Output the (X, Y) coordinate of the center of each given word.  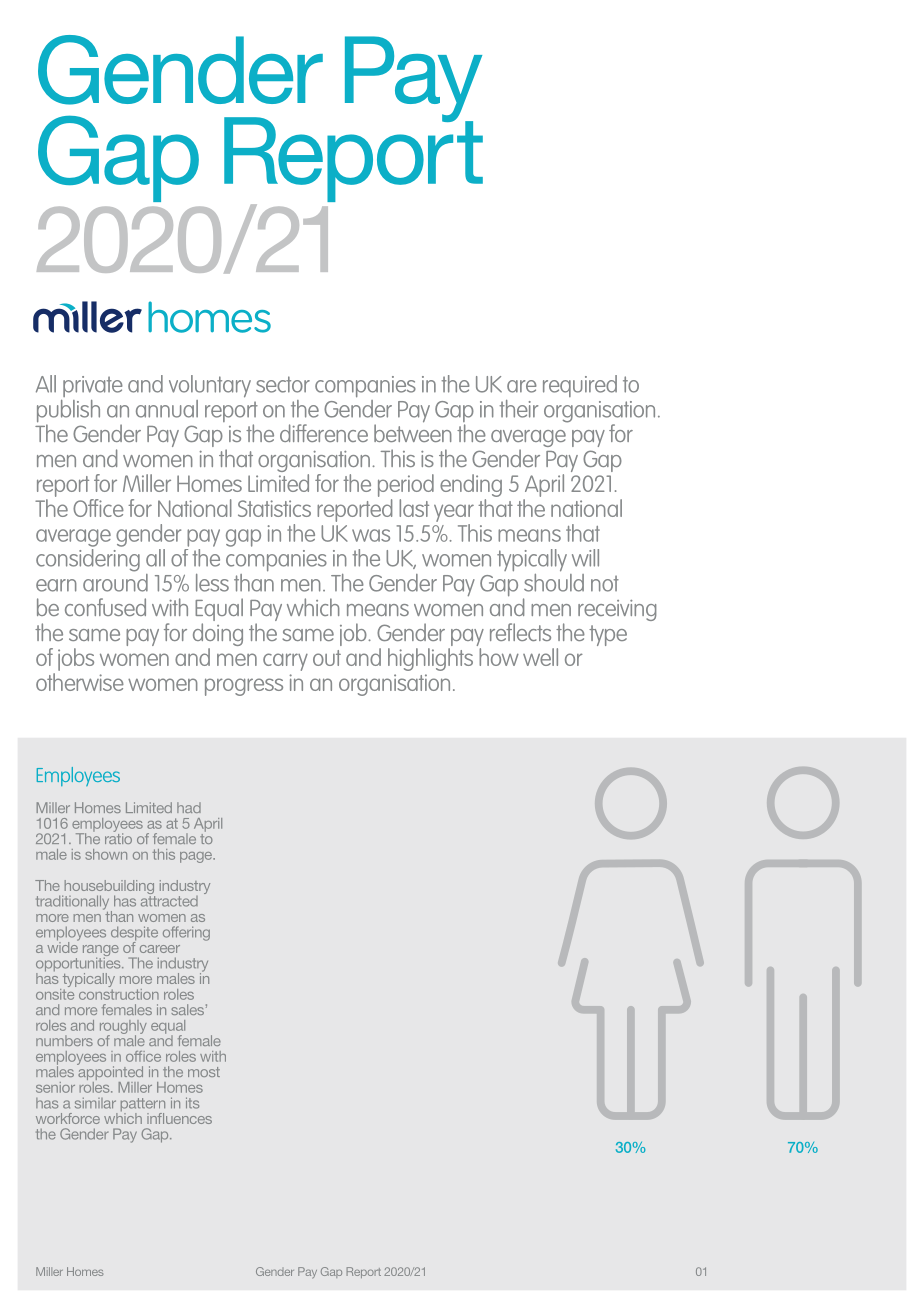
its (192, 1103)
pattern (143, 1106)
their (519, 409)
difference (324, 433)
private (93, 386)
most (204, 1072)
